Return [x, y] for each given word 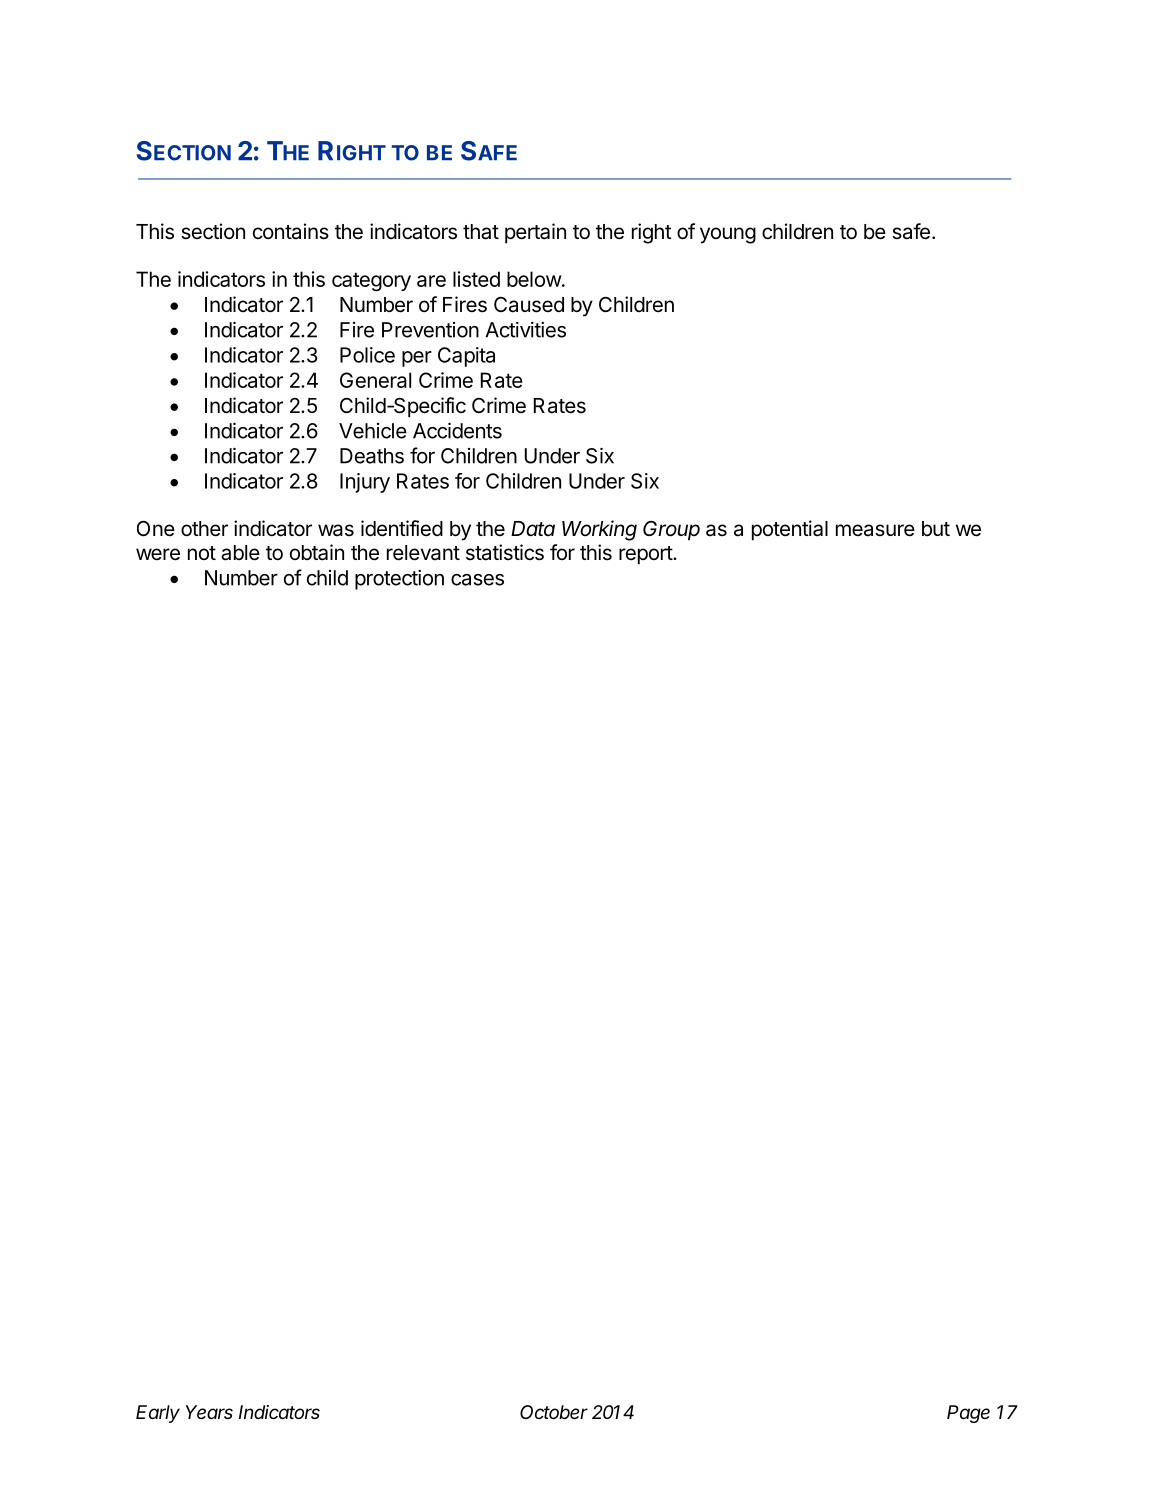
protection [399, 580]
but [936, 529]
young [728, 235]
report [646, 555]
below [534, 279]
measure [875, 530]
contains [291, 231]
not [202, 553]
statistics [505, 552]
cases [477, 580]
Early [158, 1414]
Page [968, 1414]
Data [533, 529]
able [240, 553]
